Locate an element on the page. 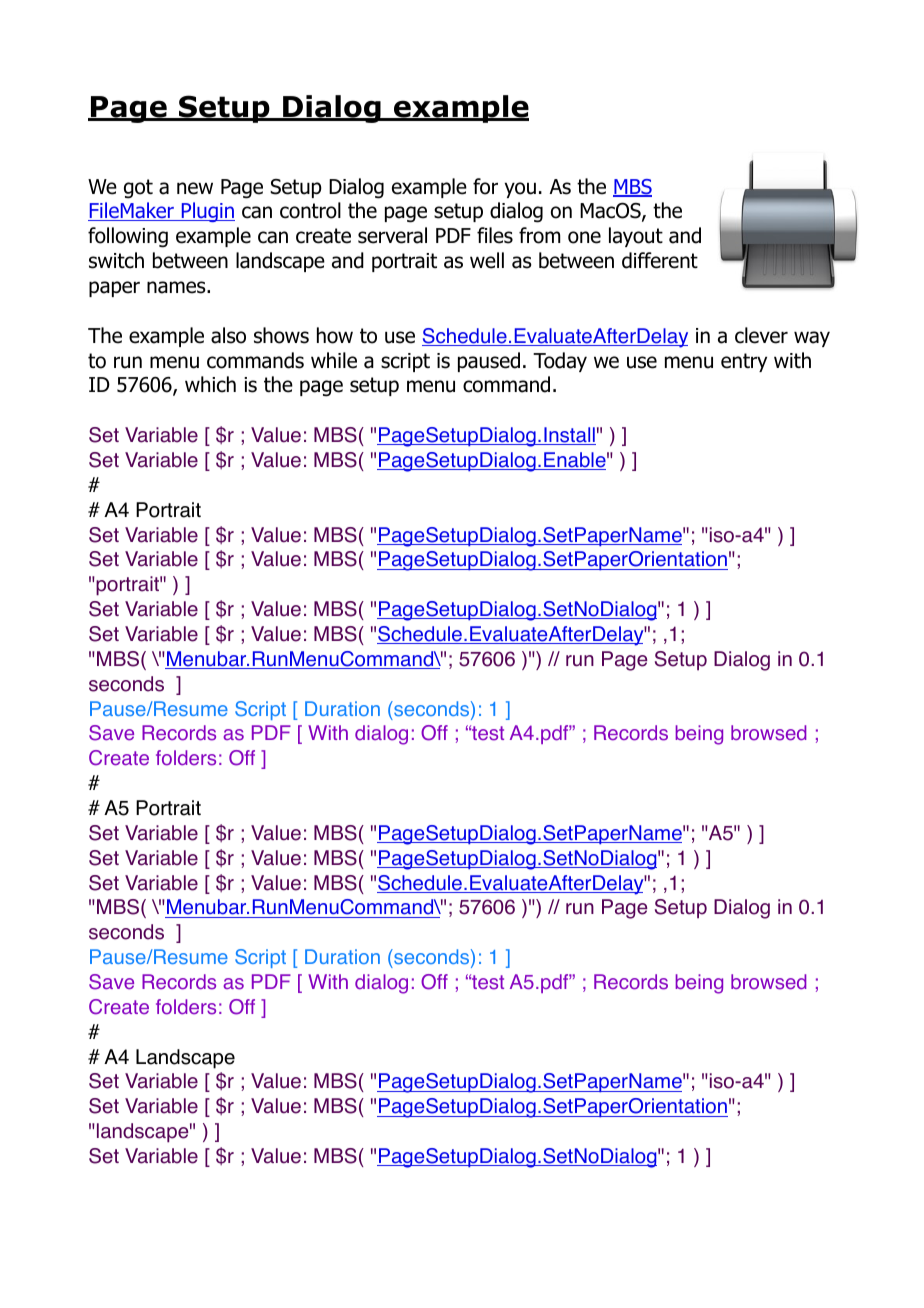  which is located at coordinates (210, 384).
